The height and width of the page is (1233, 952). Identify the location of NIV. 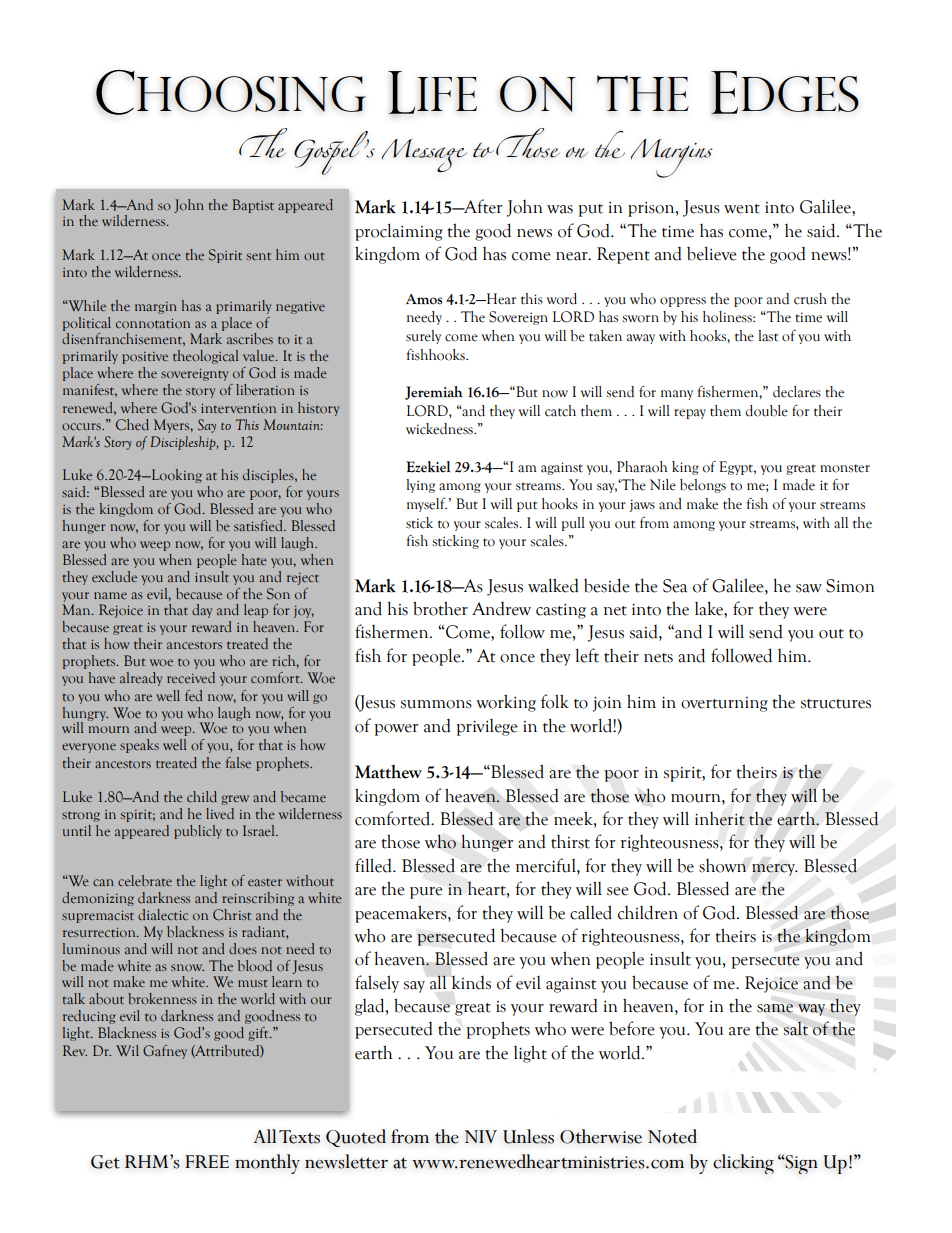
(481, 1136).
